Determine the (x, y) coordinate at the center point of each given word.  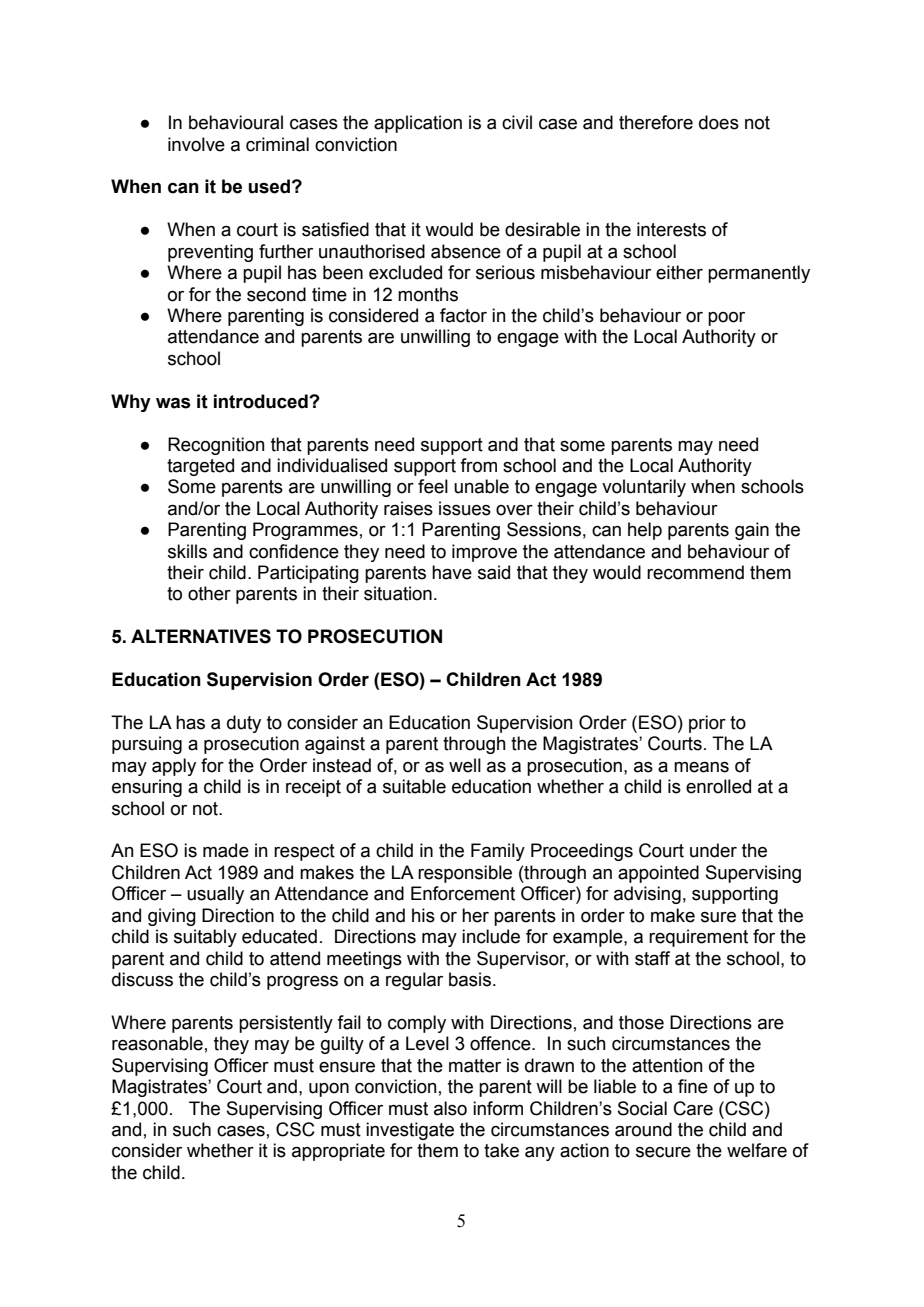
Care (693, 1108)
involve (196, 144)
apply (174, 767)
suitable (414, 786)
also (450, 1108)
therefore (656, 122)
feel (433, 486)
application (418, 124)
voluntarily (644, 488)
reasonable (157, 1043)
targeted (200, 467)
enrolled (718, 786)
